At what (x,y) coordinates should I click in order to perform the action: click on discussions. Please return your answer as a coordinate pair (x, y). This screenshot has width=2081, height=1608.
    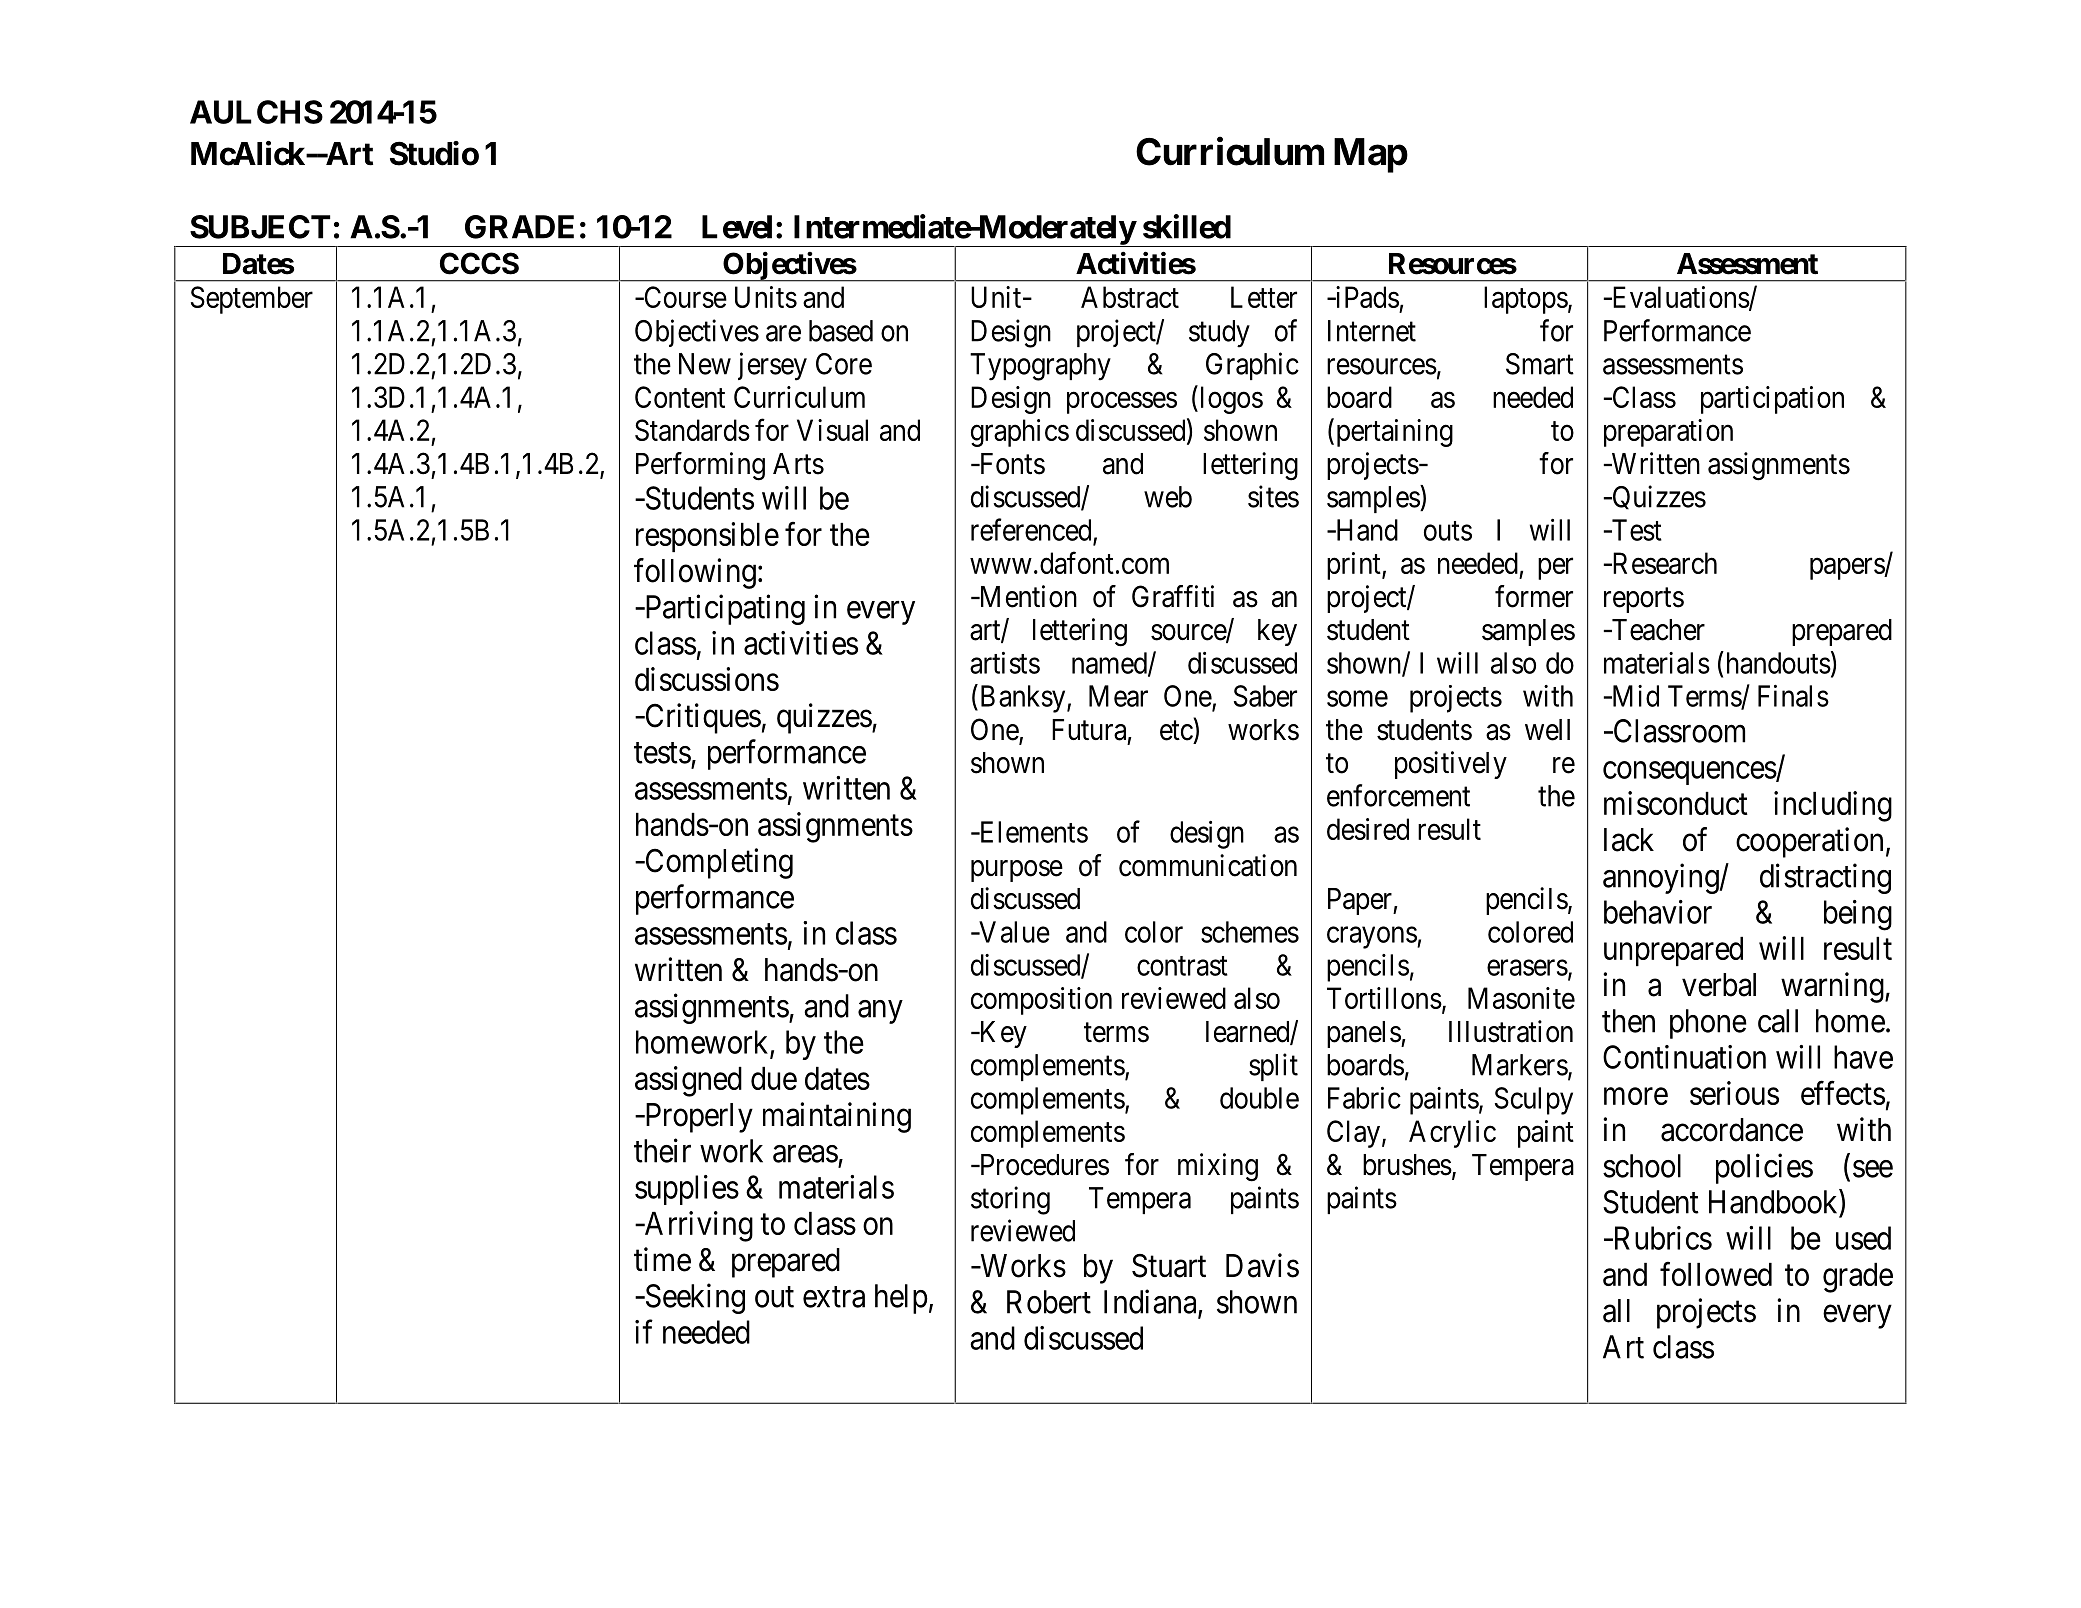
    Looking at the image, I should click on (707, 679).
